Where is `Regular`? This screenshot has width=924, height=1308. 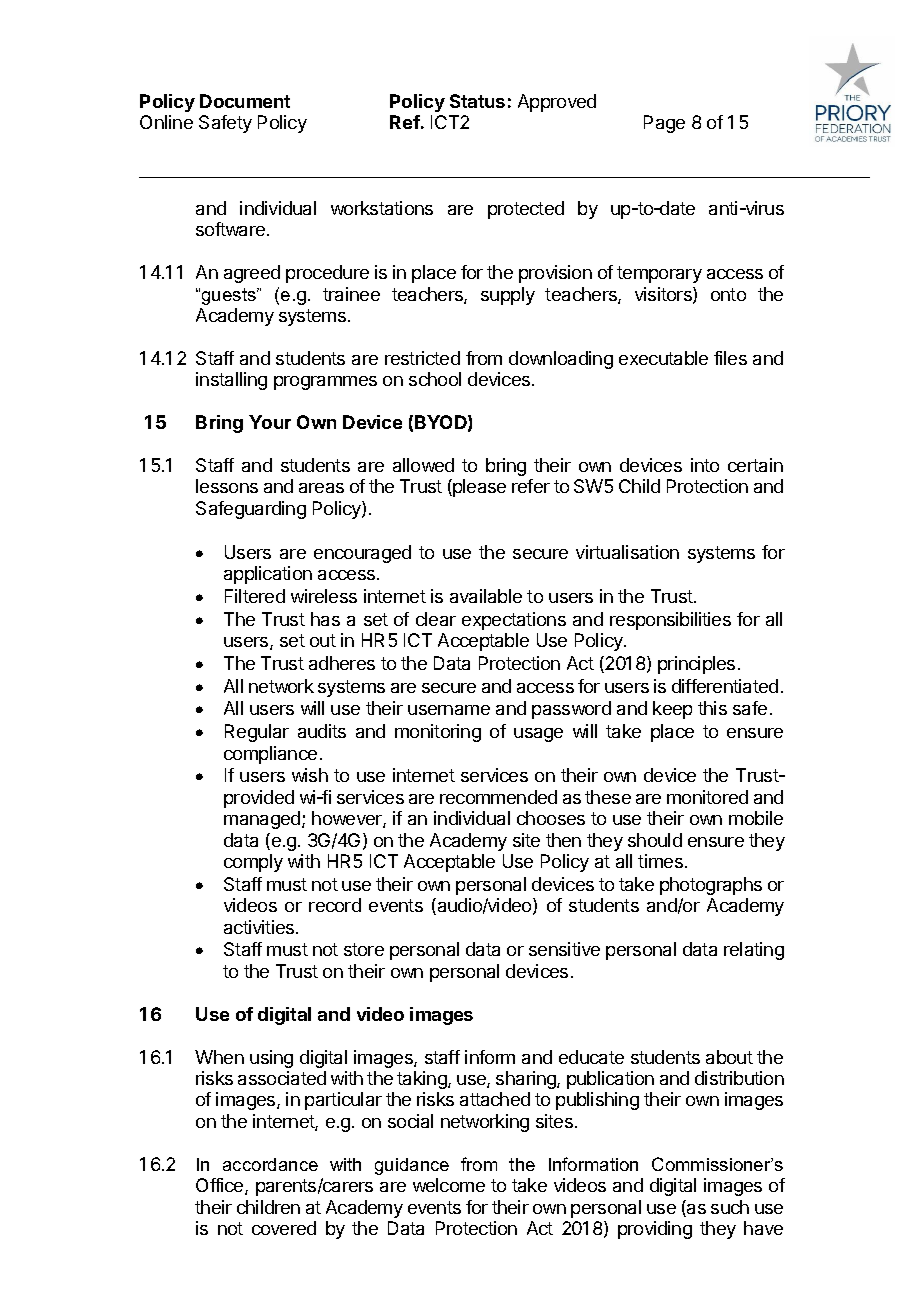 Regular is located at coordinates (257, 733).
